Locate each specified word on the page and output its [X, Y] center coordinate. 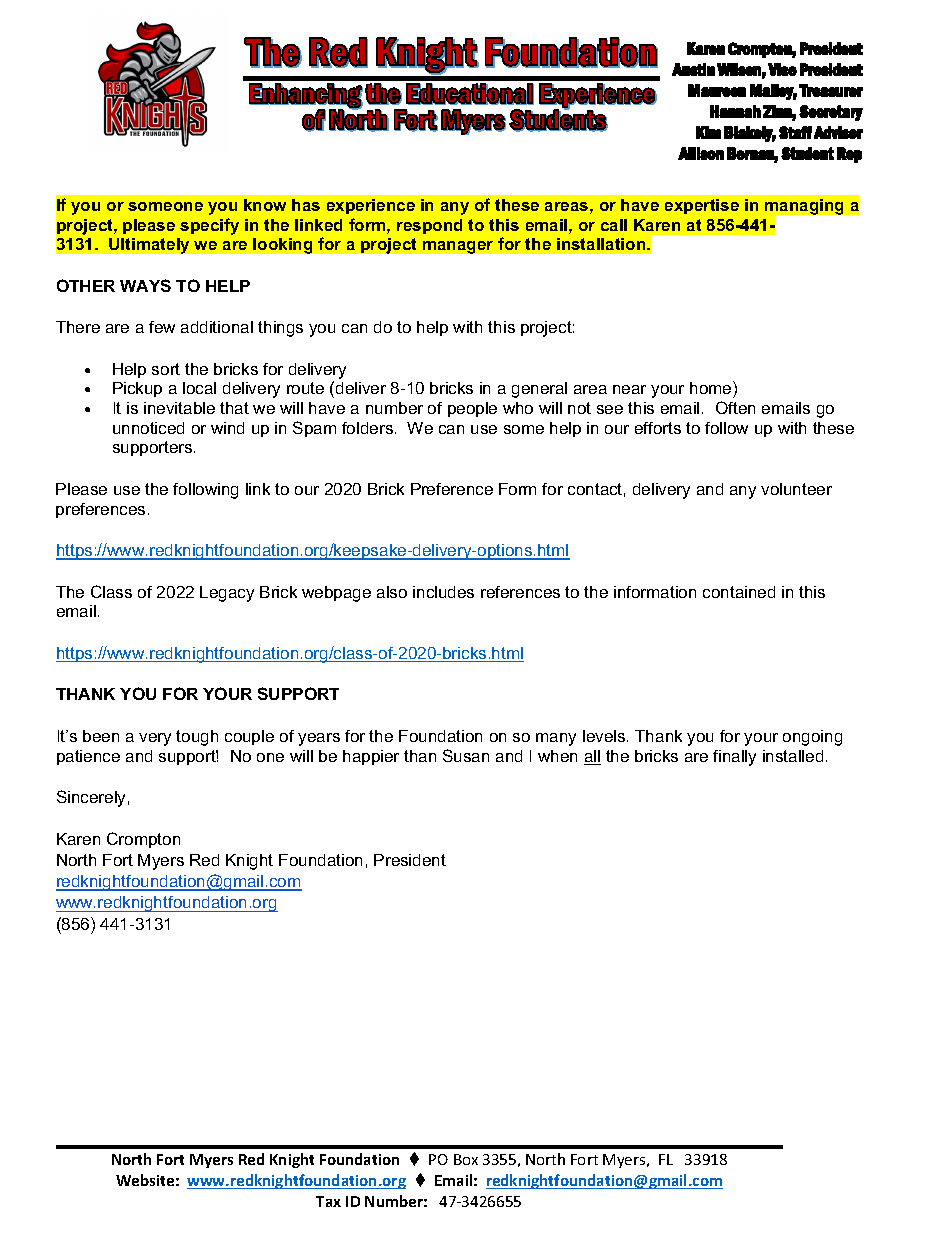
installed [793, 756]
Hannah [735, 111]
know [265, 205]
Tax [328, 1201]
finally [734, 758]
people [472, 409]
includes [443, 592]
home [712, 389]
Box [466, 1159]
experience [371, 206]
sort [166, 369]
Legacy [227, 594]
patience [88, 757]
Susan [466, 755]
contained [739, 592]
